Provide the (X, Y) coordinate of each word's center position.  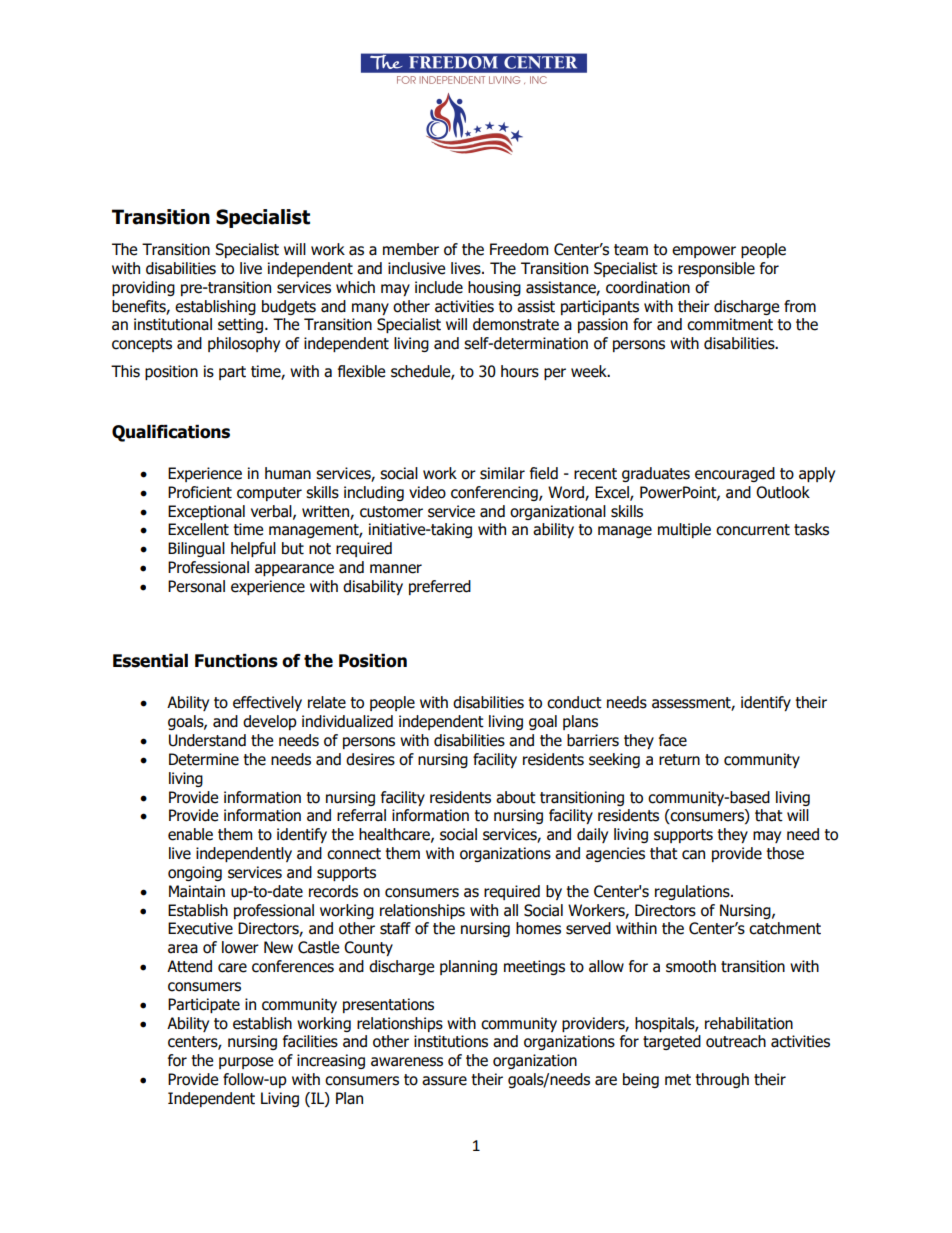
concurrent (753, 530)
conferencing (495, 493)
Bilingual (196, 549)
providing (143, 288)
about (516, 797)
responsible (716, 269)
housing (494, 288)
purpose (246, 1063)
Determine (204, 759)
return (679, 760)
